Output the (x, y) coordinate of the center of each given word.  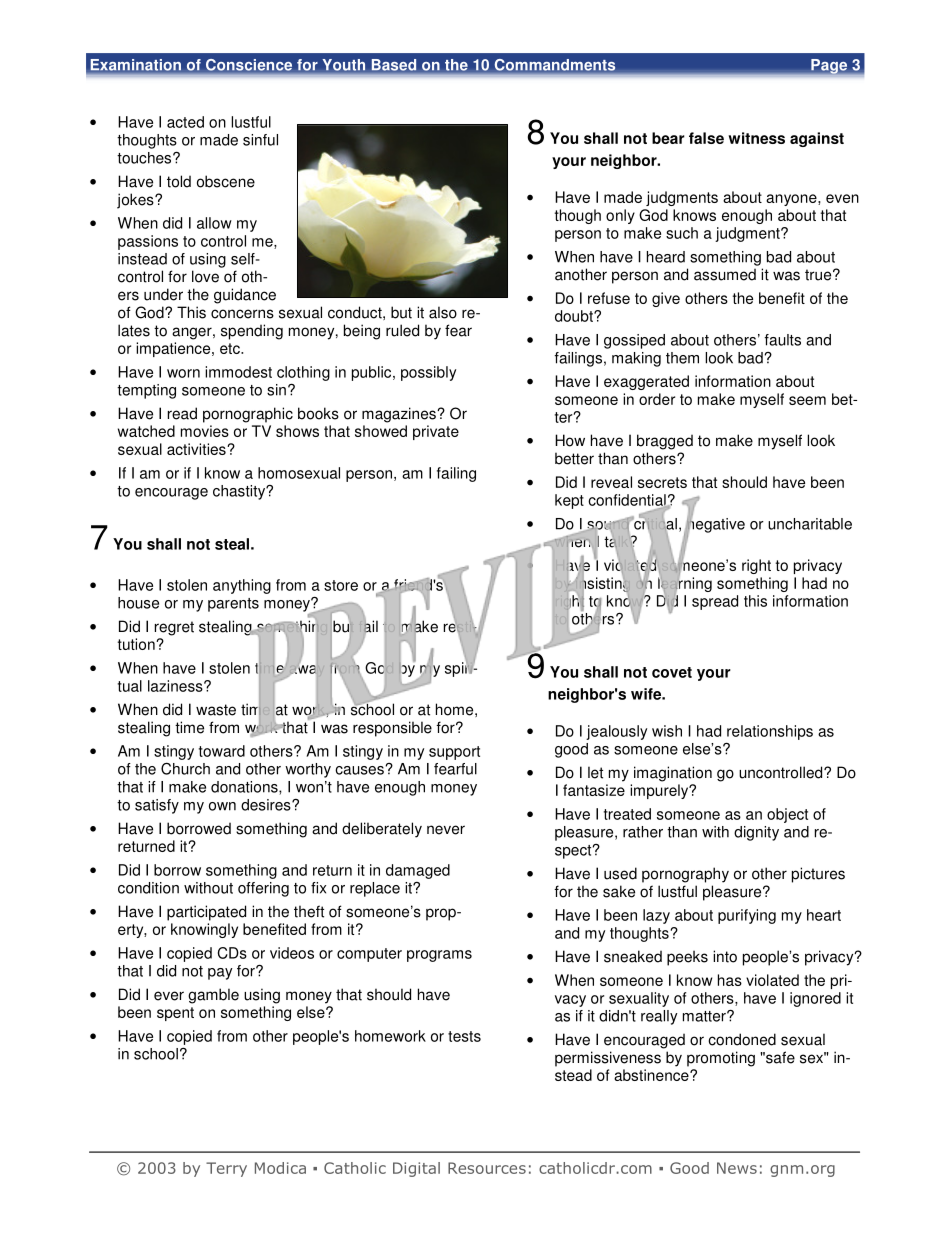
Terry (226, 1169)
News (737, 1168)
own (222, 806)
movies (205, 431)
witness (756, 138)
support (454, 753)
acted (185, 122)
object (787, 815)
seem (807, 400)
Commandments (555, 65)
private (436, 432)
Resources (487, 1168)
